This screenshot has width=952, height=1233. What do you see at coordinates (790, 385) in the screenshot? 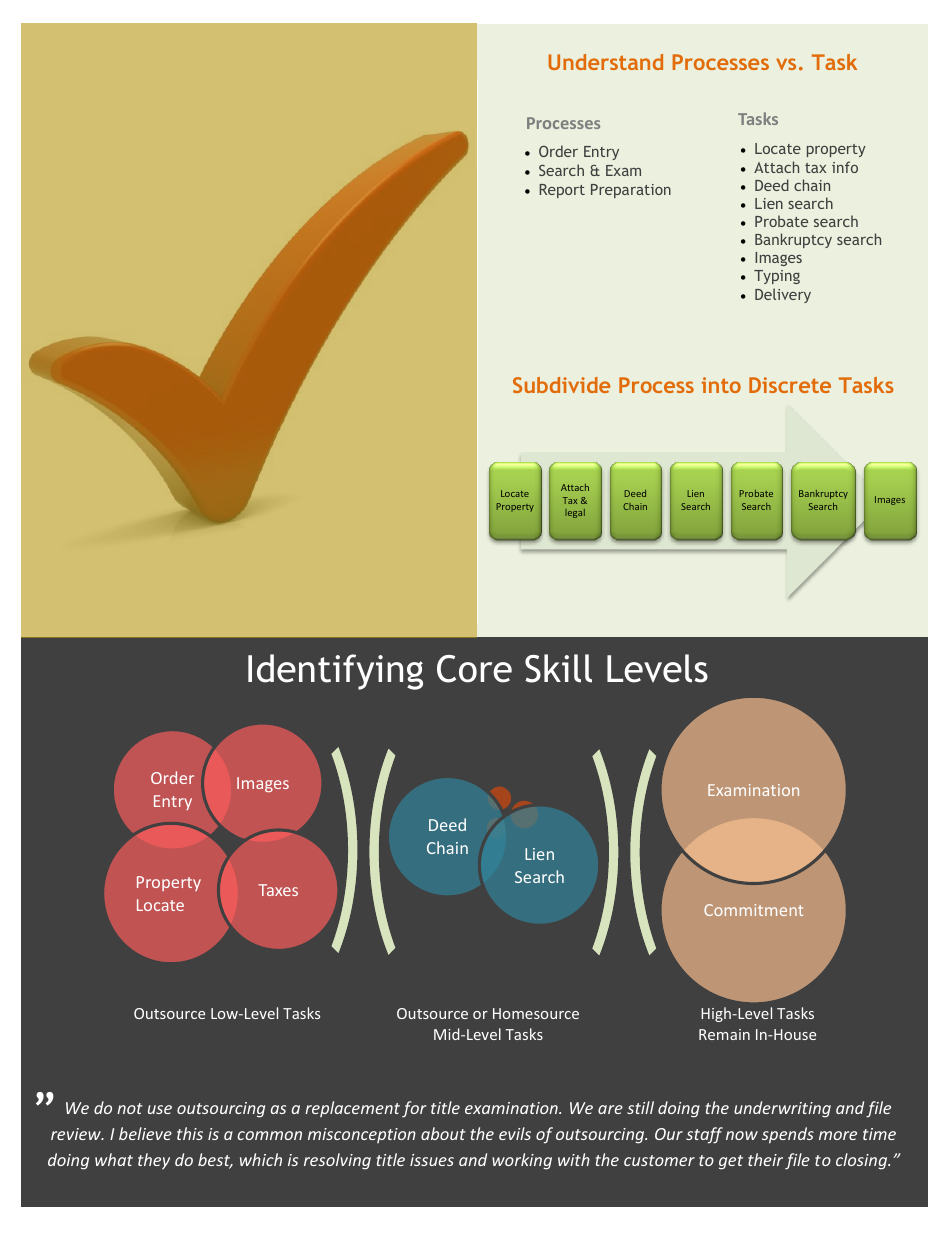
I see `Discrete` at bounding box center [790, 385].
